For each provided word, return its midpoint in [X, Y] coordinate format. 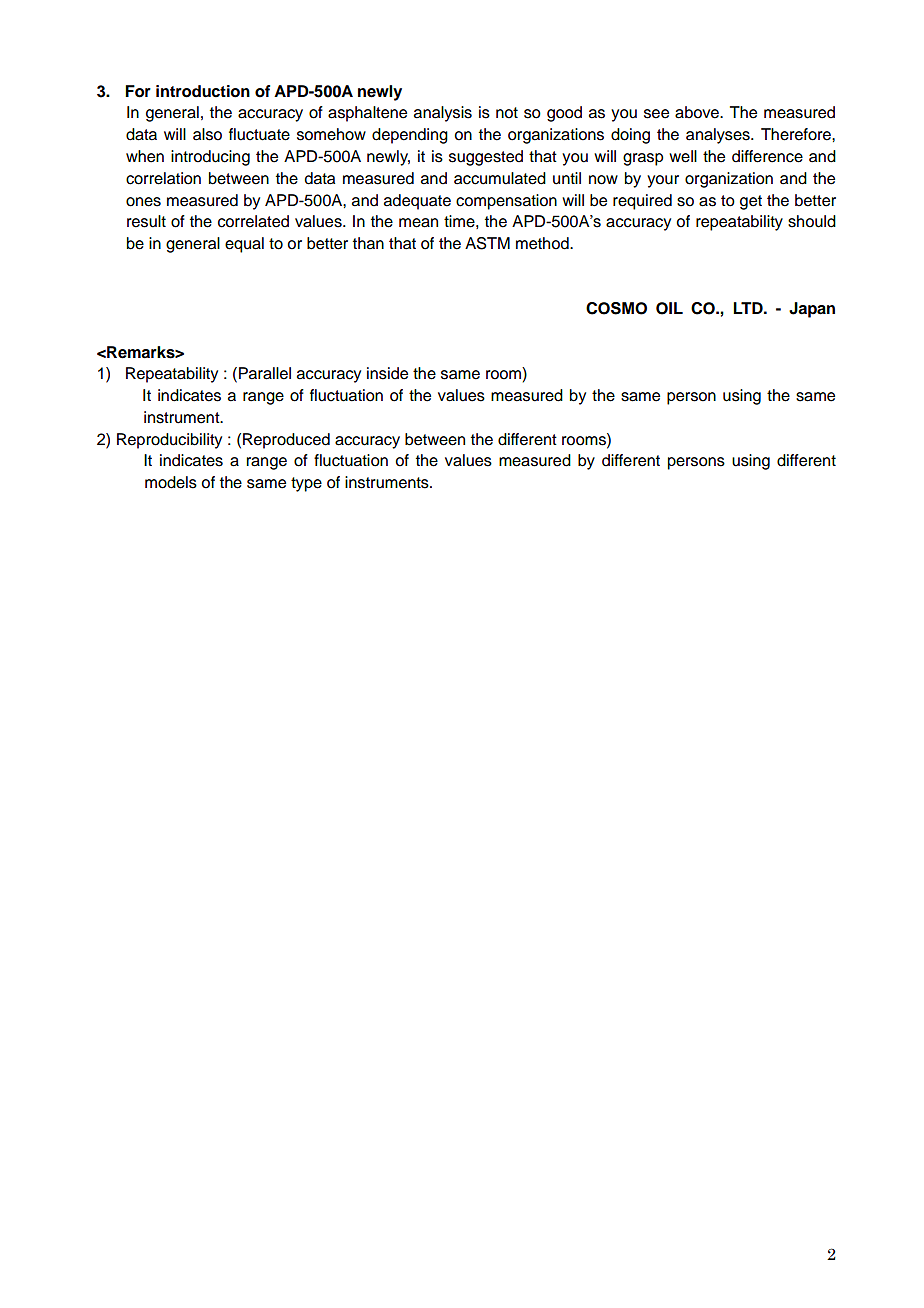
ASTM [487, 243]
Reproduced [286, 441]
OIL [669, 308]
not [507, 113]
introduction [203, 91]
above [698, 112]
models [171, 482]
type [306, 484]
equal [244, 245]
